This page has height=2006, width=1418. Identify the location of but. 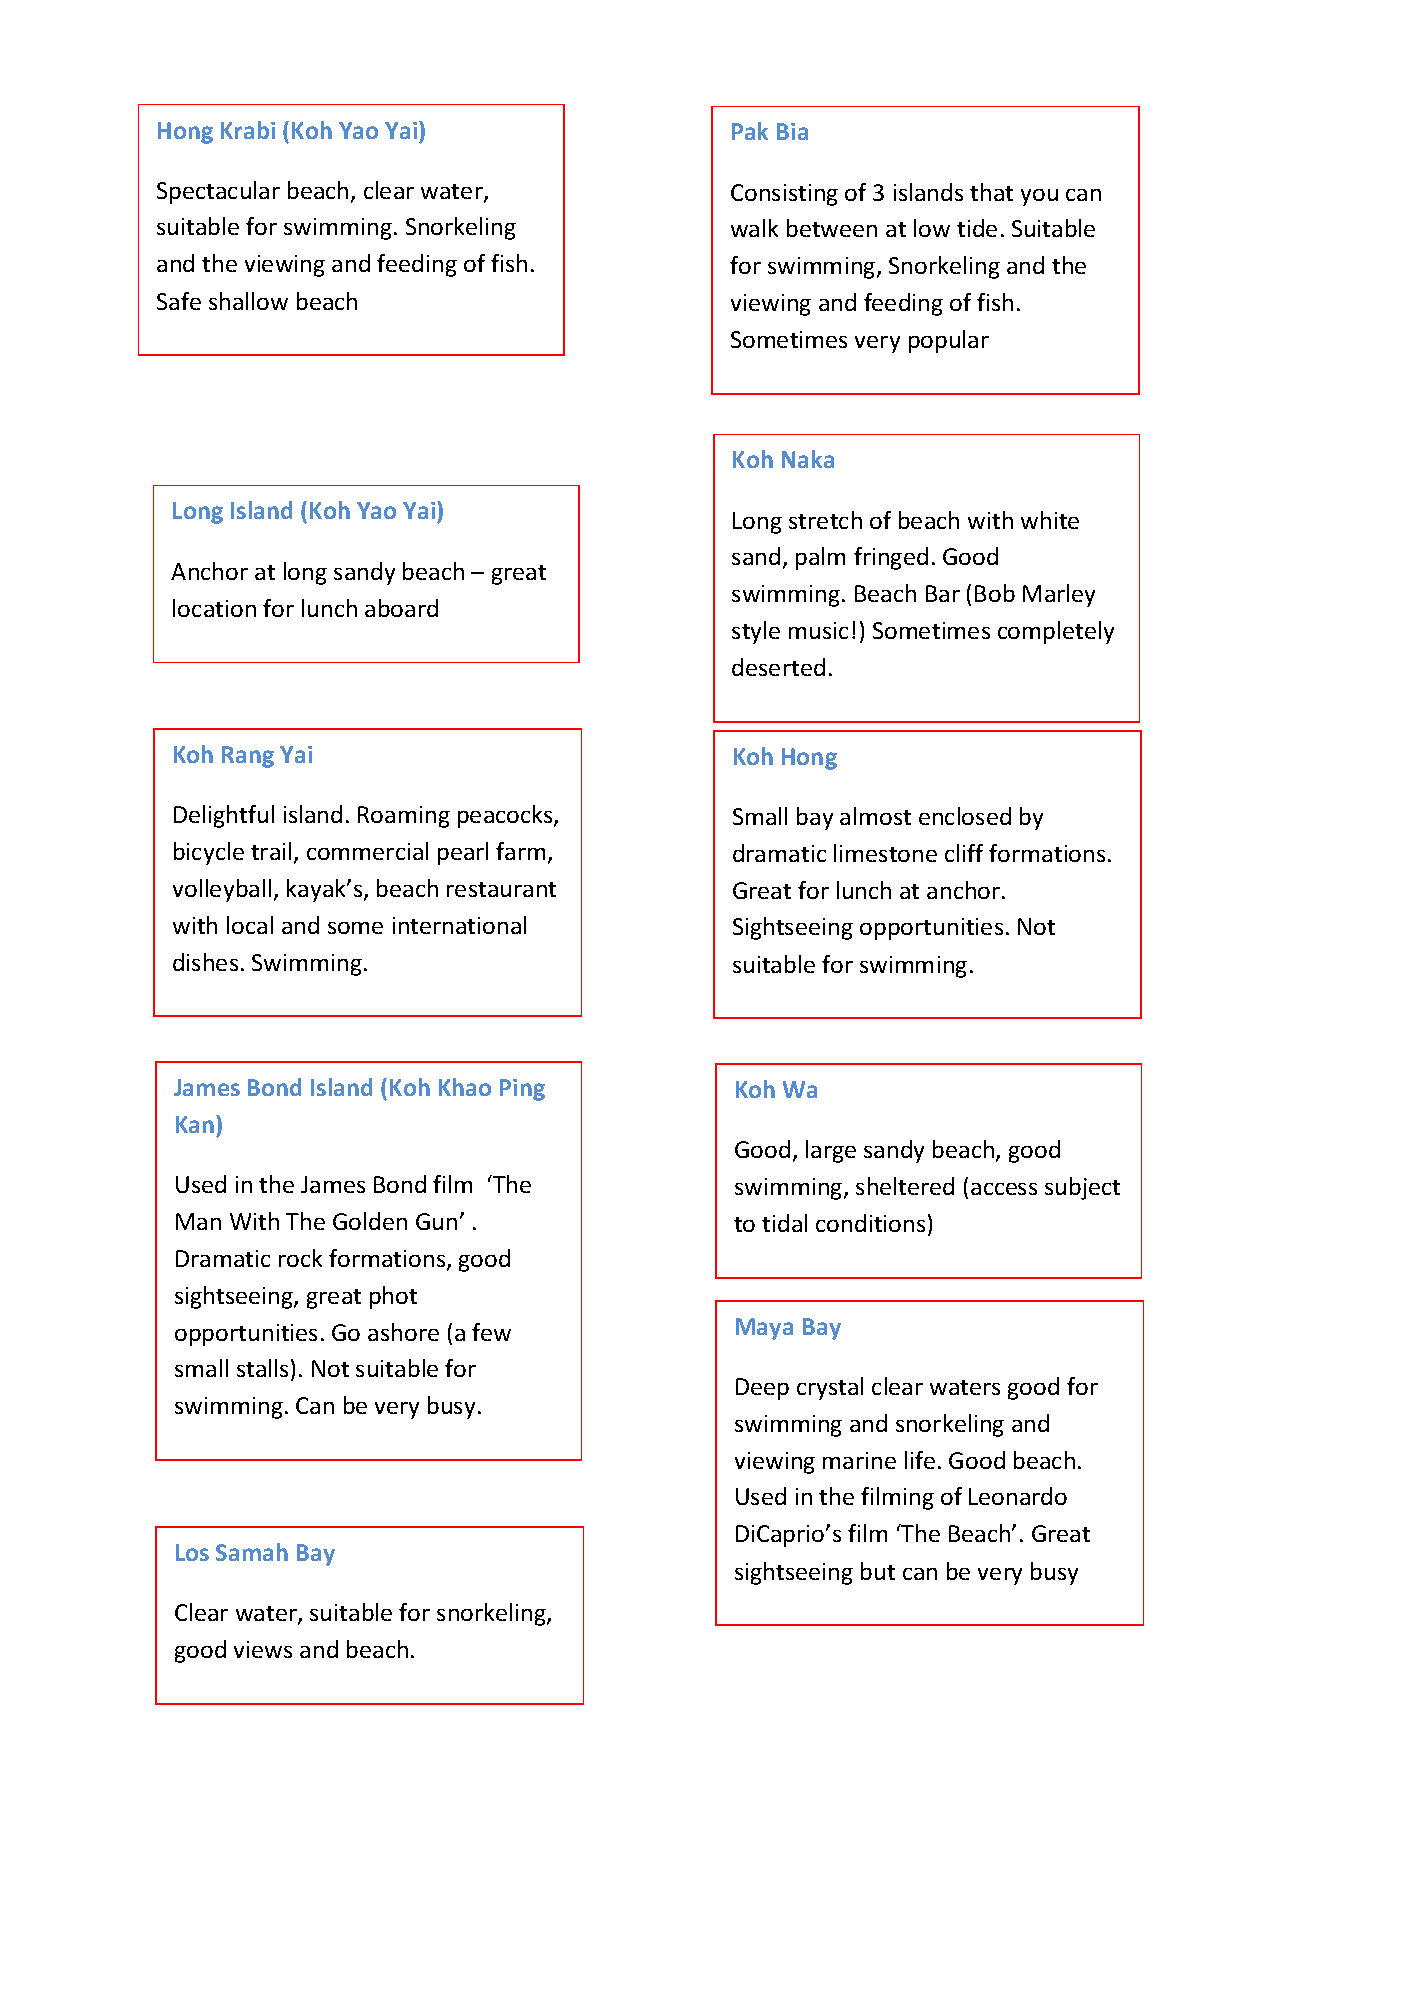
(878, 1571).
